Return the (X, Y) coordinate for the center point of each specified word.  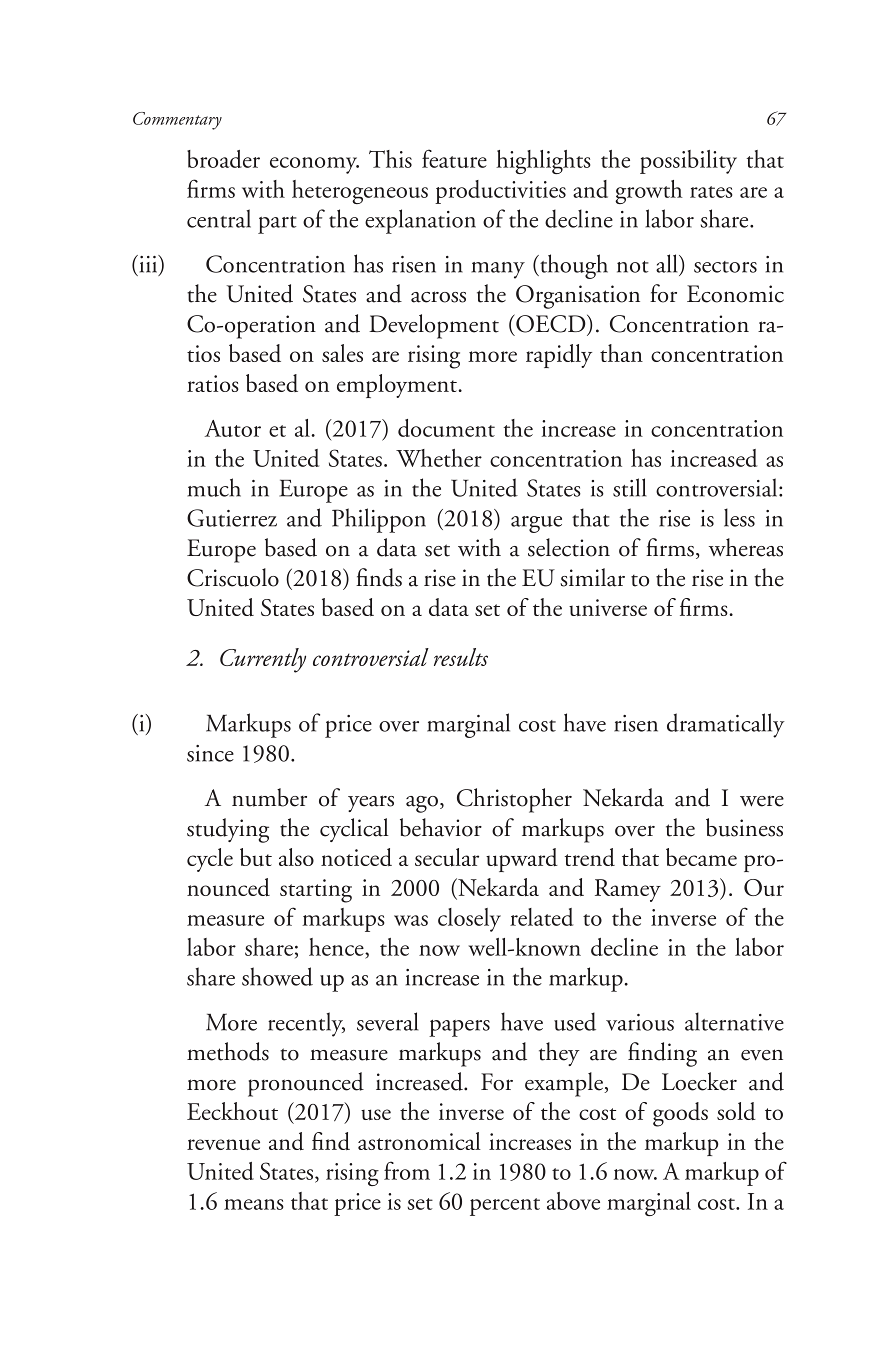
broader (223, 159)
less (739, 517)
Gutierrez (232, 518)
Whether (439, 458)
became (701, 857)
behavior (441, 827)
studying (228, 830)
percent (505, 1207)
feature (454, 158)
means (254, 1204)
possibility (688, 162)
